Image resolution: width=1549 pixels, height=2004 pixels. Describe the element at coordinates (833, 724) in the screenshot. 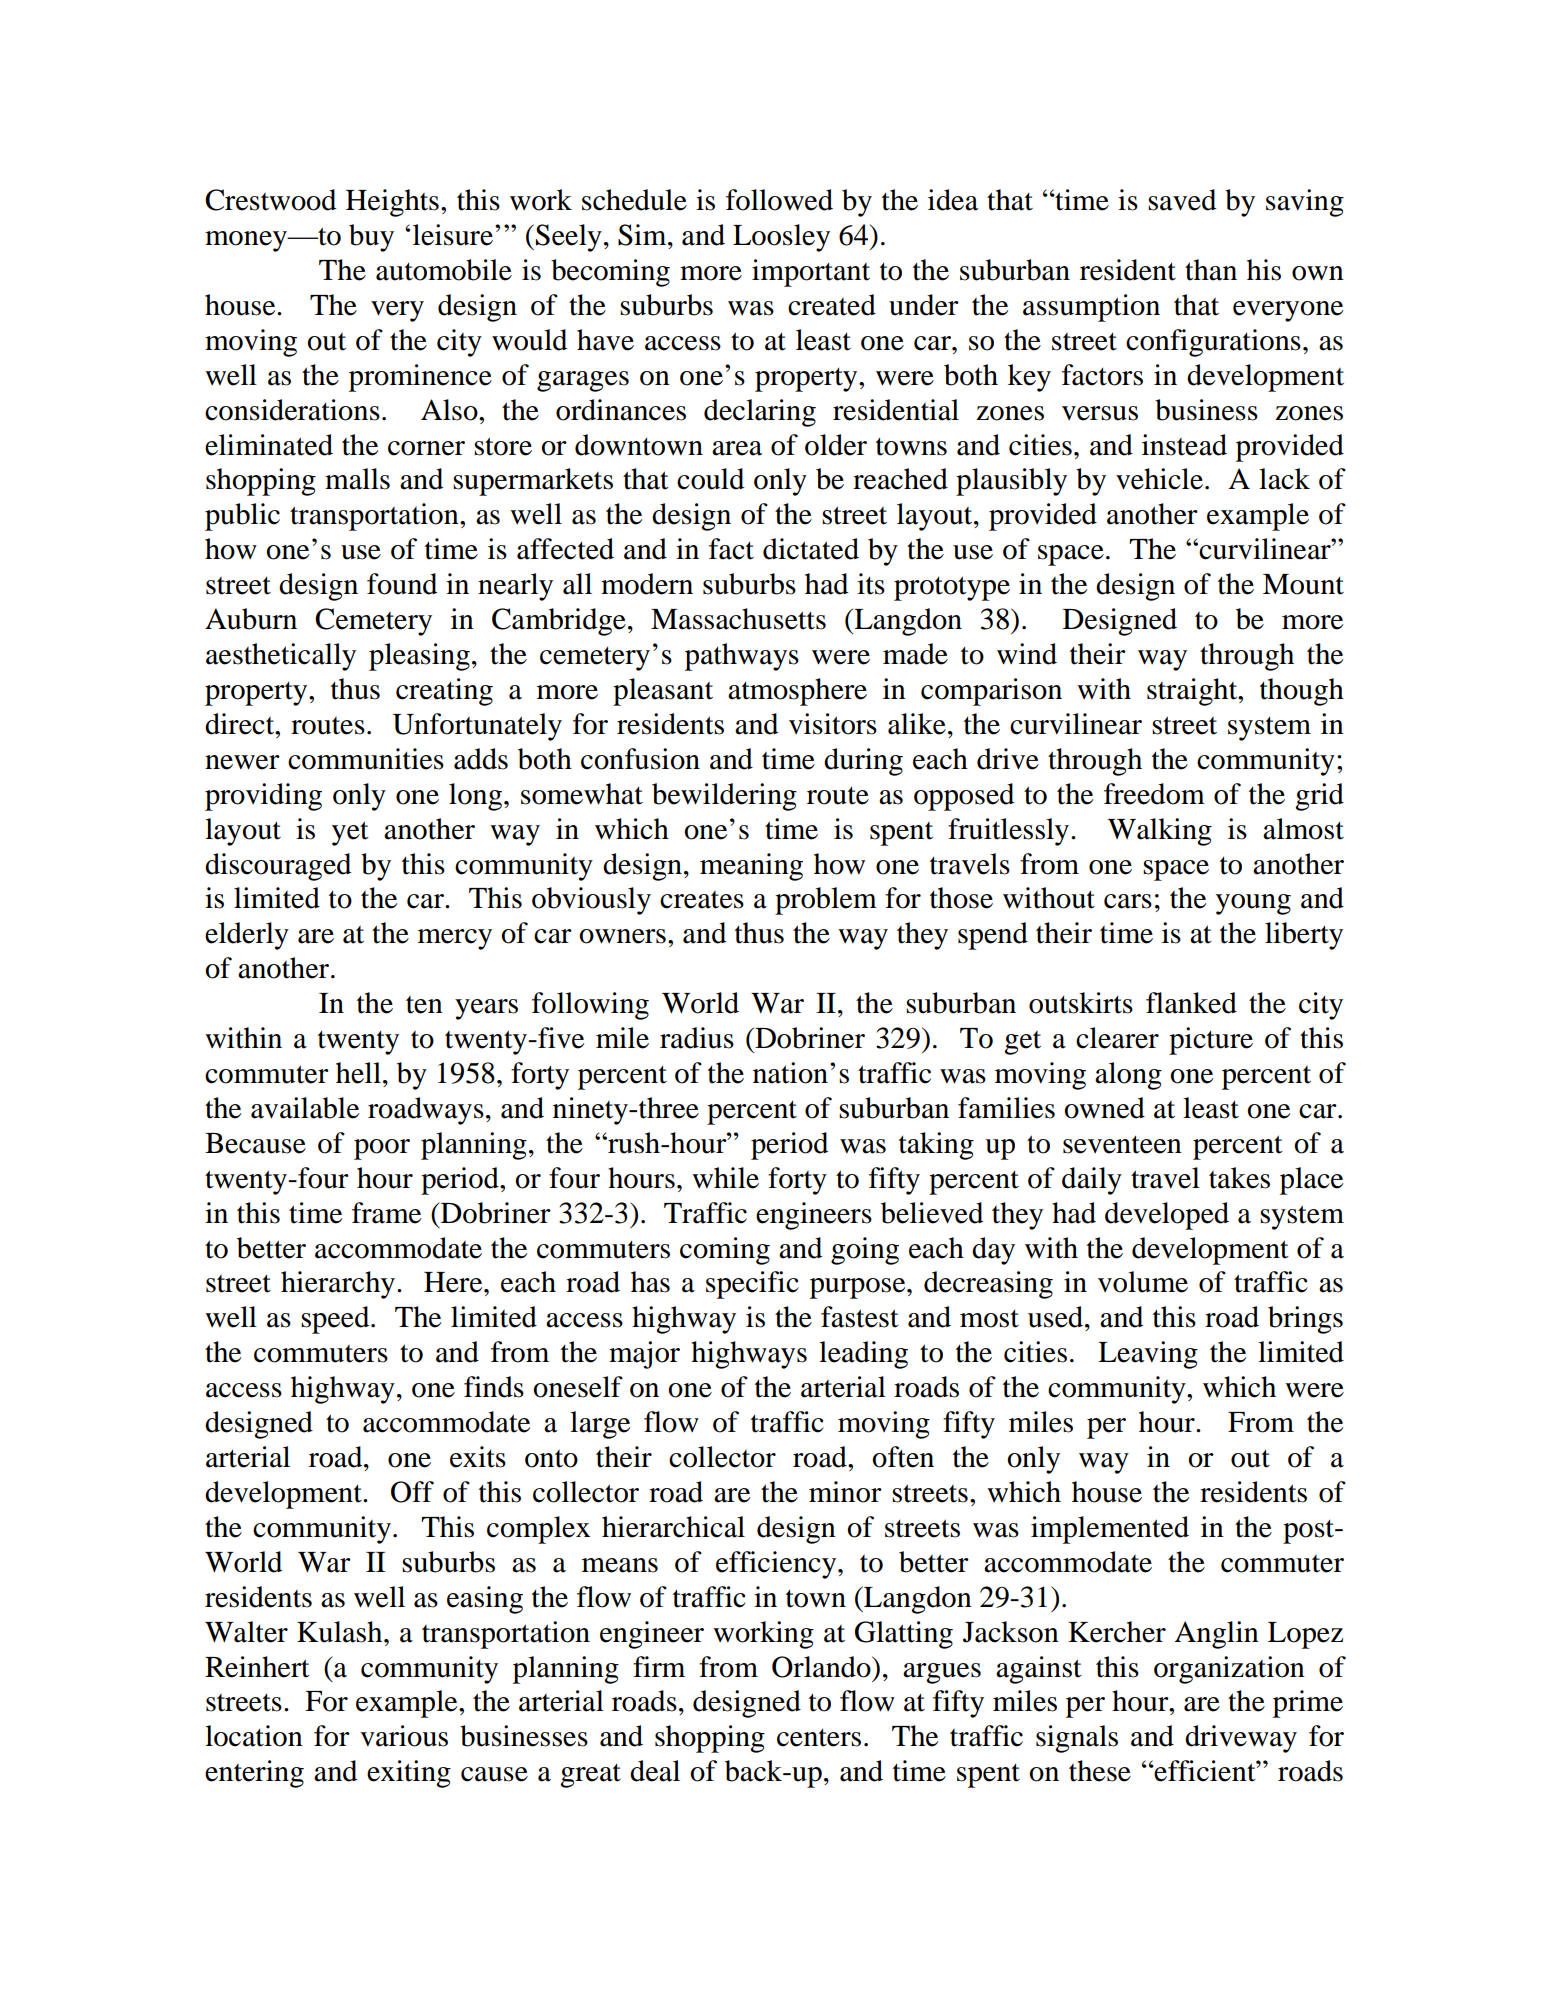

I see `visitors` at that location.
